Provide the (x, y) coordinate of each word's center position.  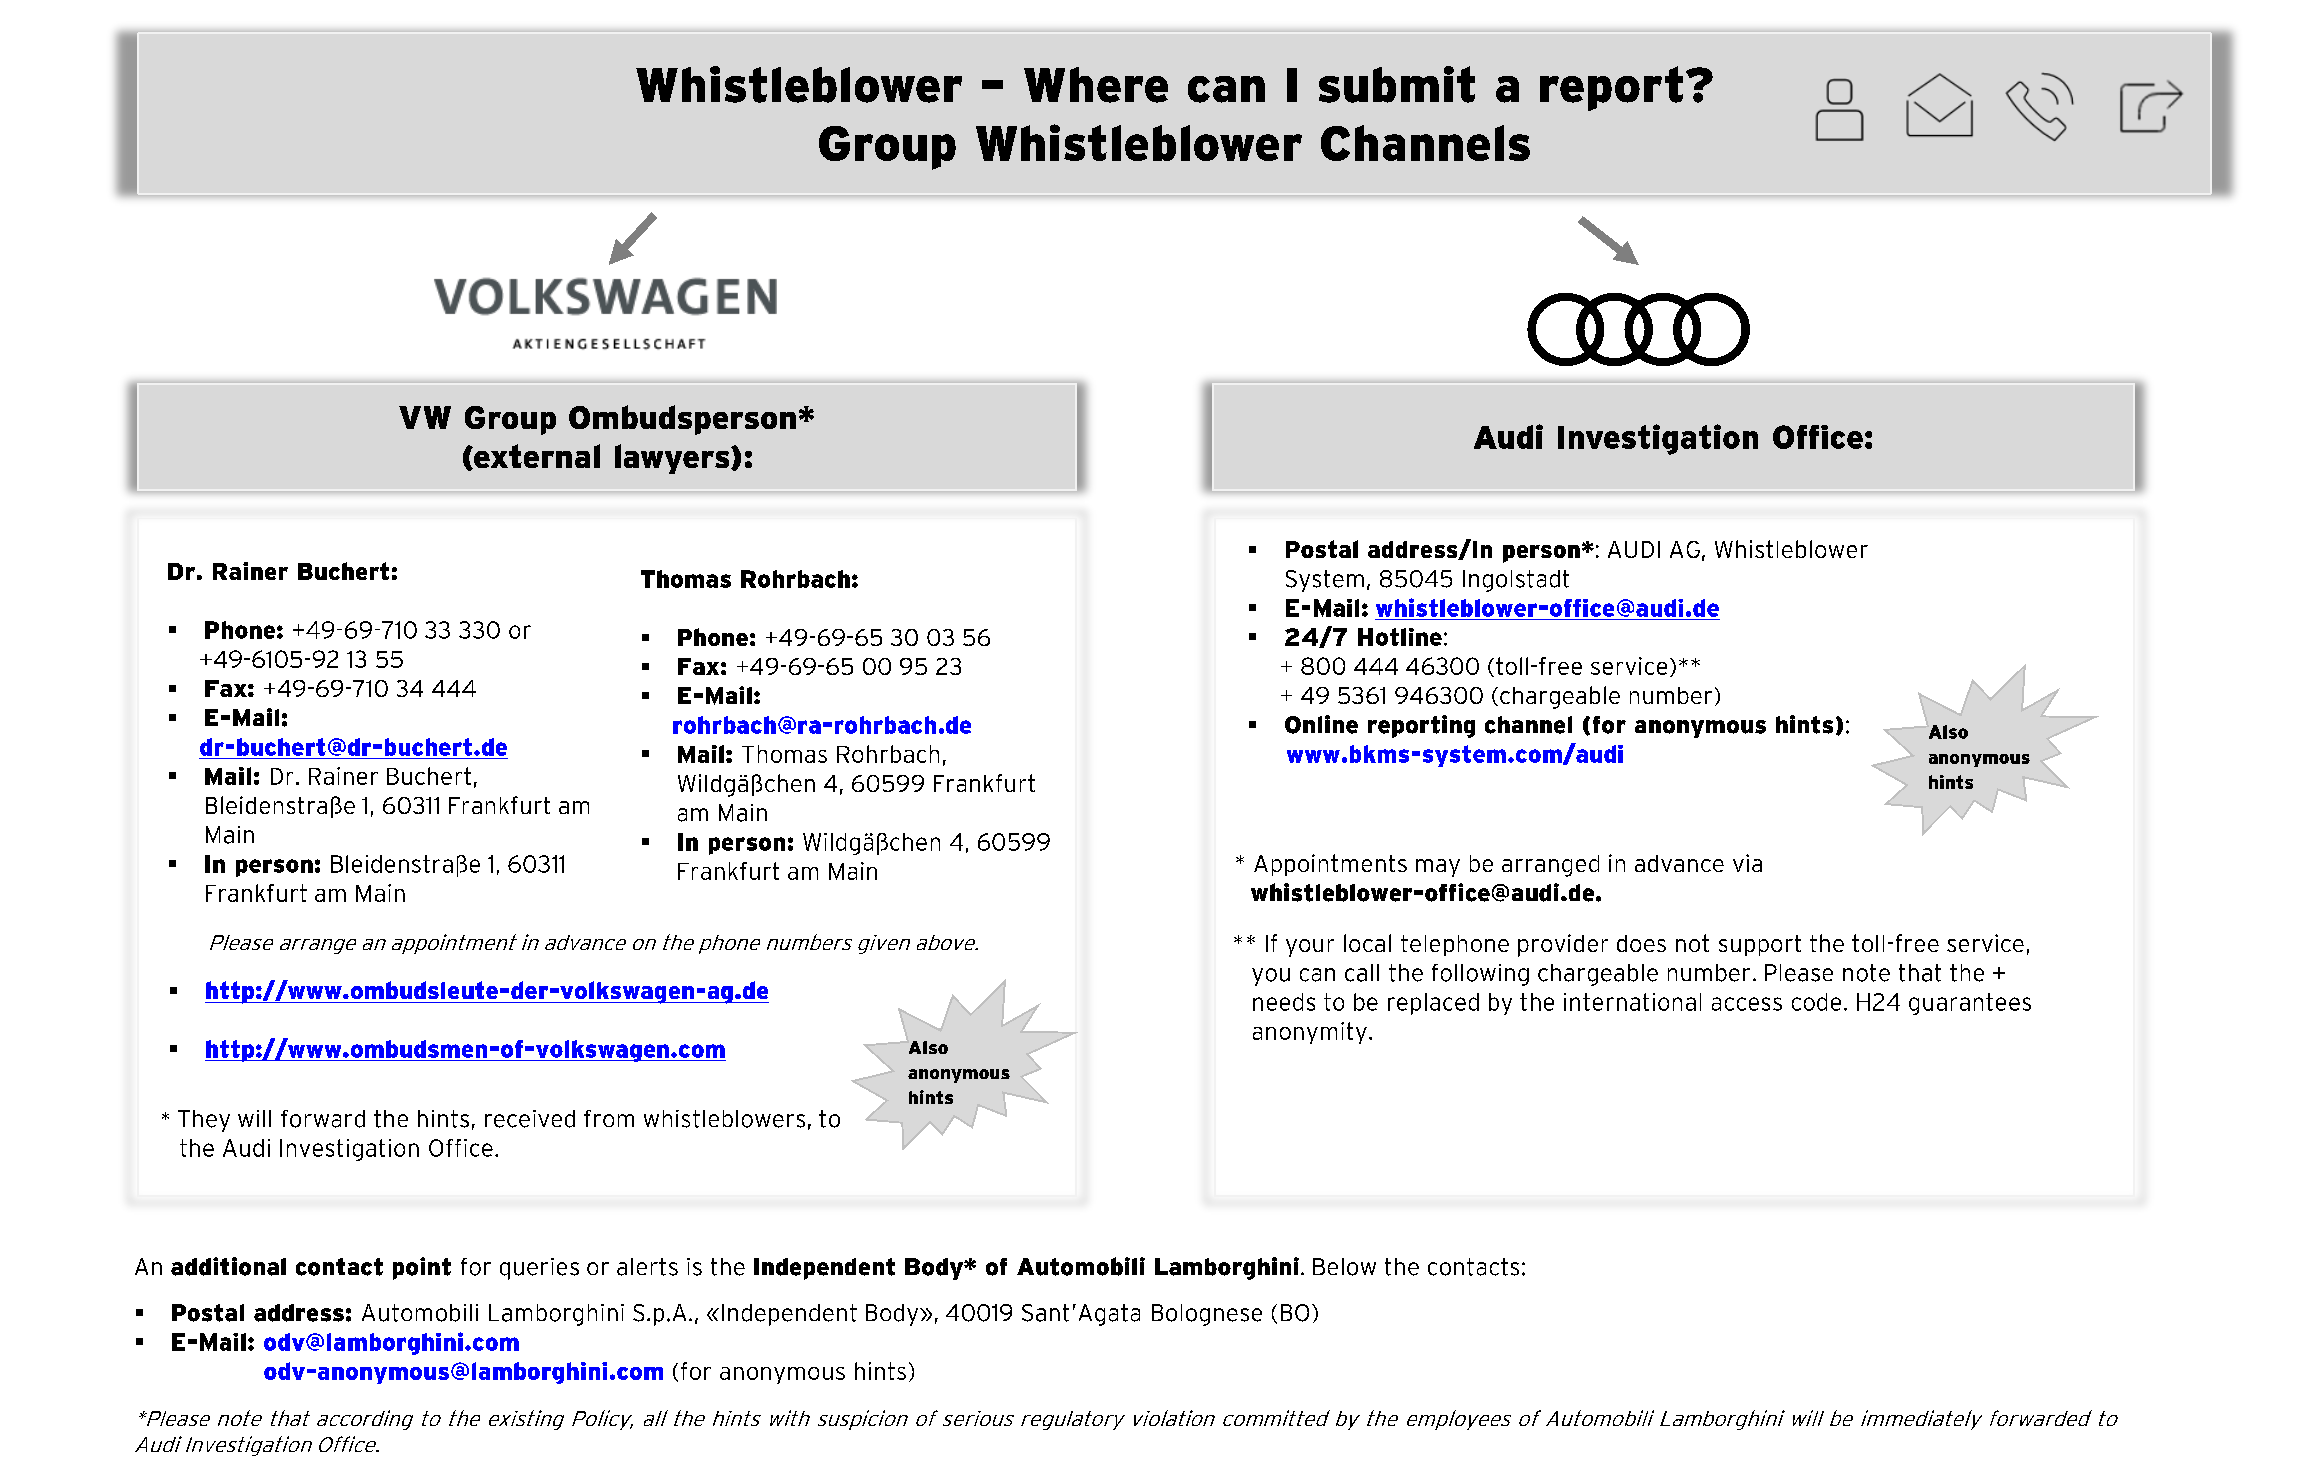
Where (1096, 85)
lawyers (673, 459)
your (1310, 948)
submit (1397, 84)
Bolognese (1207, 1315)
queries (539, 1269)
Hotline (1400, 637)
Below (1344, 1267)
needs (1284, 1002)
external (536, 456)
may (1438, 868)
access (1747, 1004)
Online (1321, 724)
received (530, 1119)
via (1747, 863)
